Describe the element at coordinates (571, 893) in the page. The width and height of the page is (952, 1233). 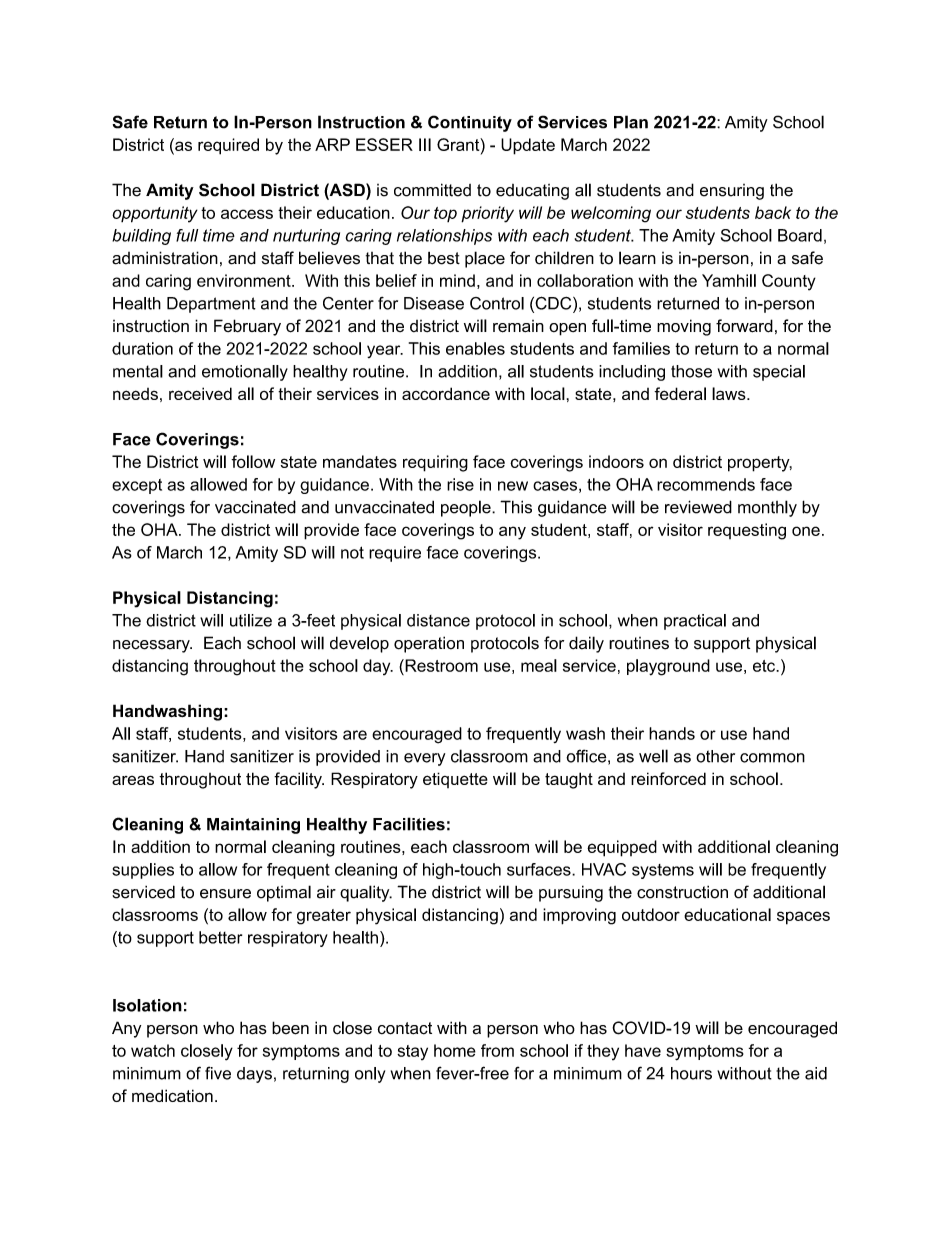
I see `pursuing` at that location.
